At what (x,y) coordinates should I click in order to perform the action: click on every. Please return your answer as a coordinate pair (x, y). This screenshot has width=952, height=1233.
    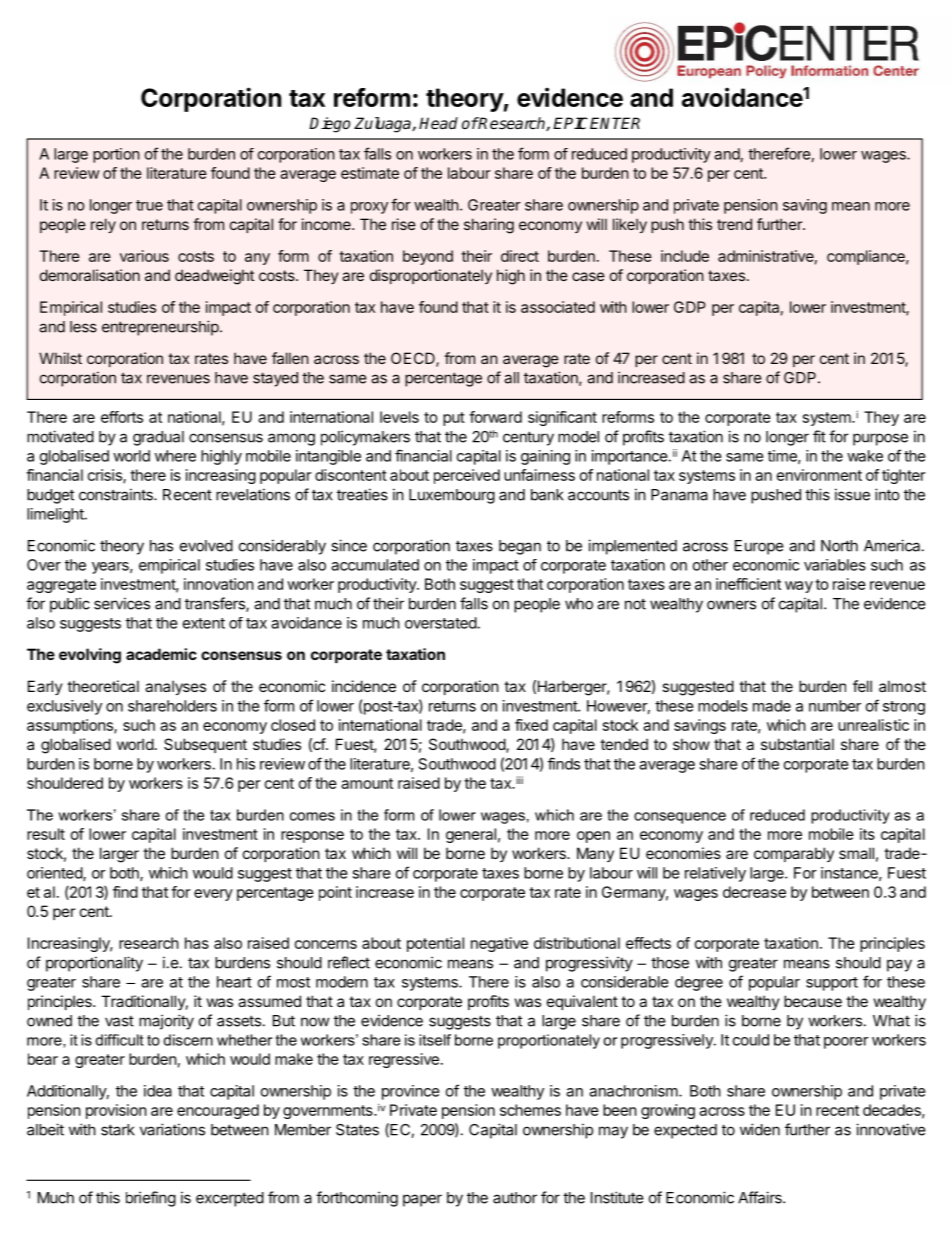
    Looking at the image, I should click on (213, 895).
